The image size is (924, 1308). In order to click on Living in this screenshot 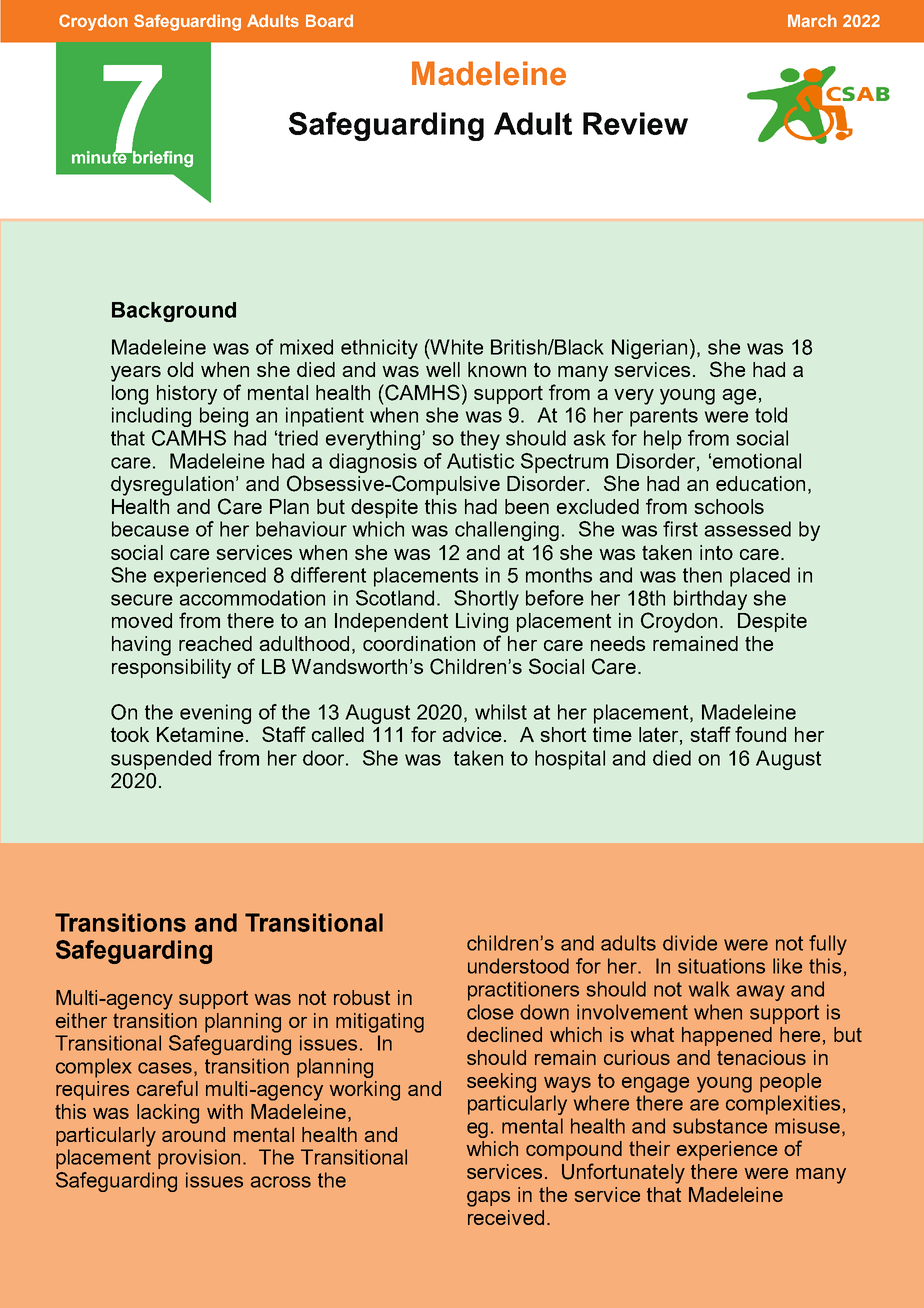, I will do `click(482, 623)`.
